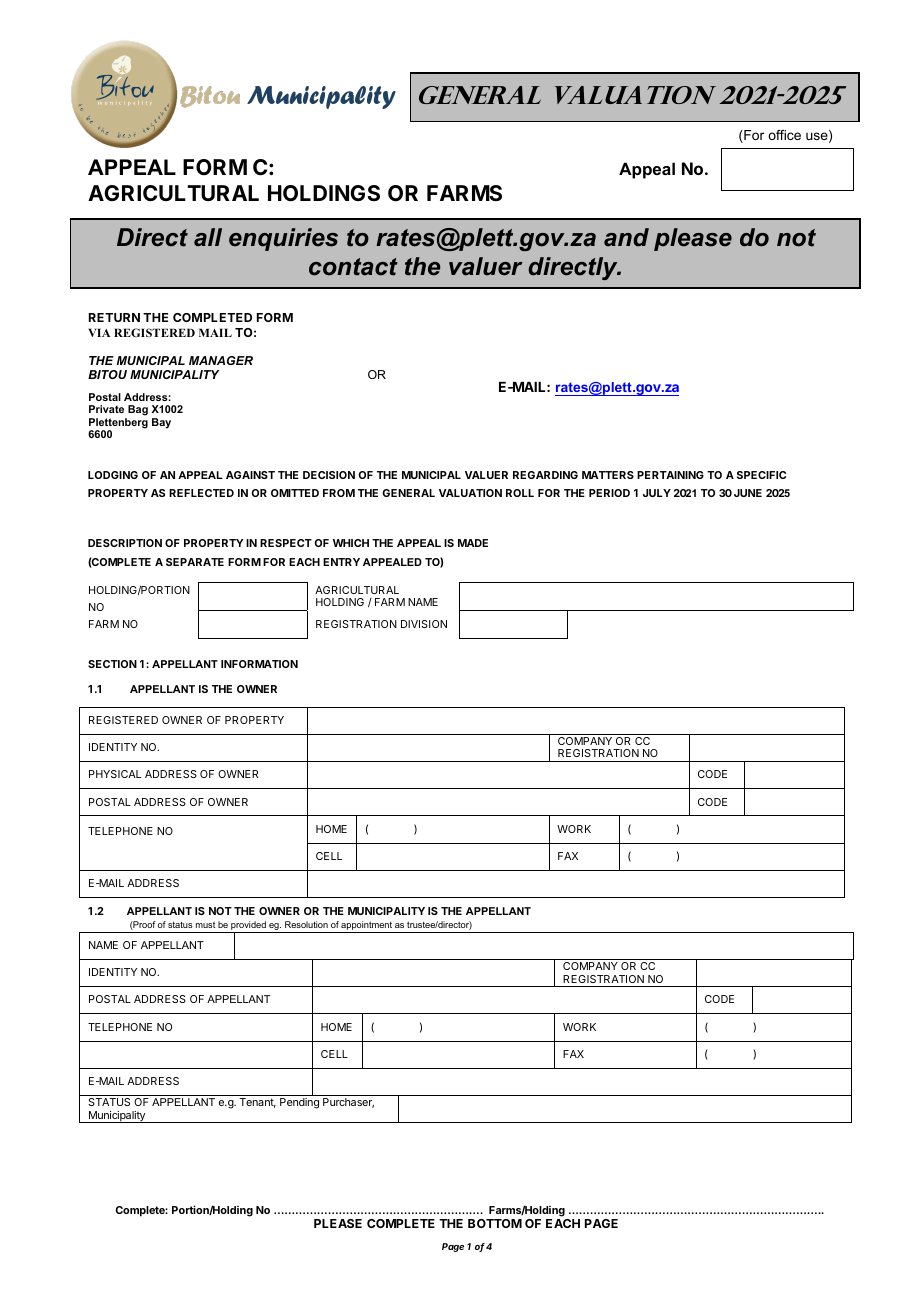 The height and width of the screenshot is (1308, 924). Describe the element at coordinates (112, 664) in the screenshot. I see `SECTION` at that location.
